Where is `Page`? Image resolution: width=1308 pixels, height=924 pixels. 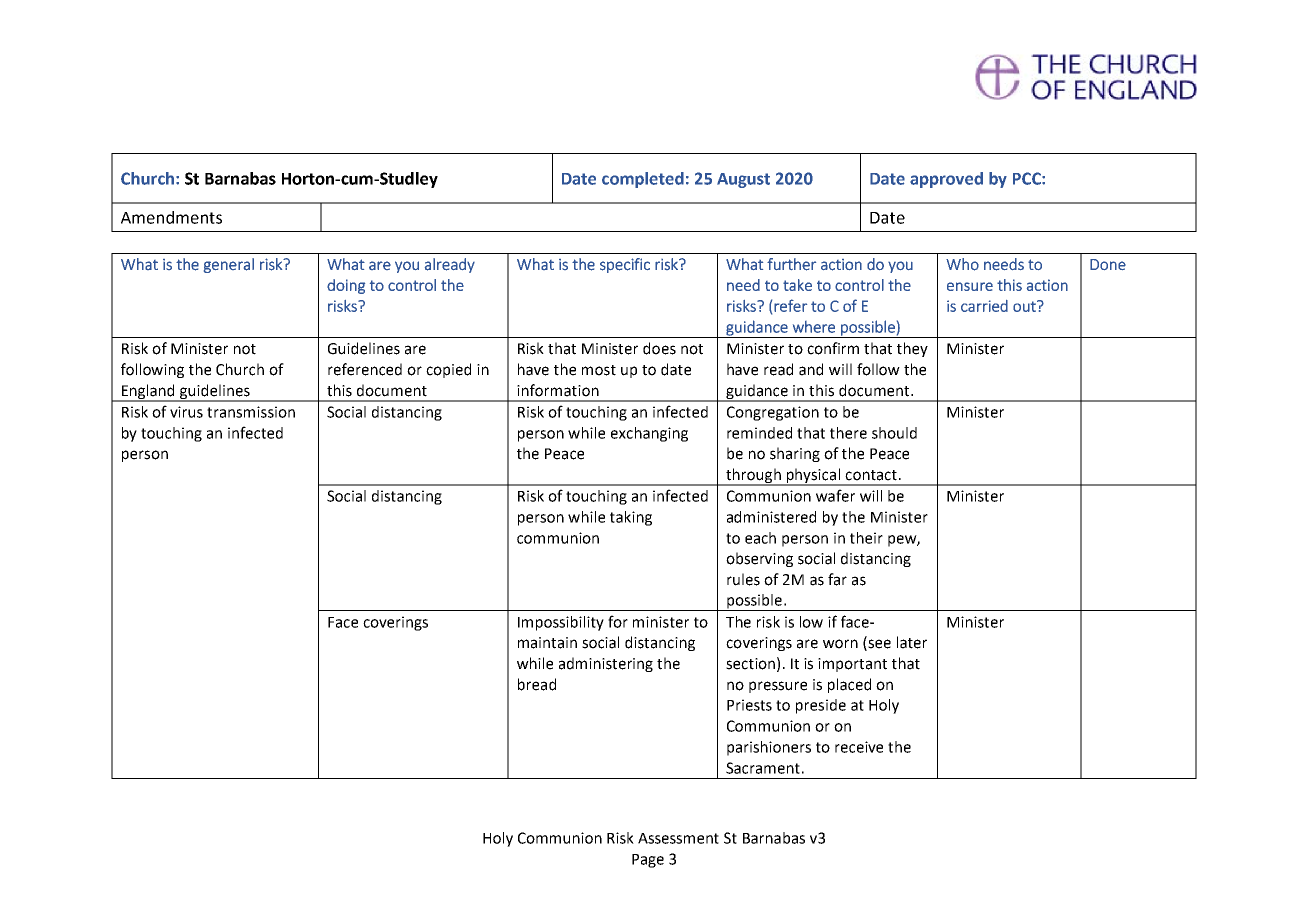 Page is located at coordinates (648, 861).
